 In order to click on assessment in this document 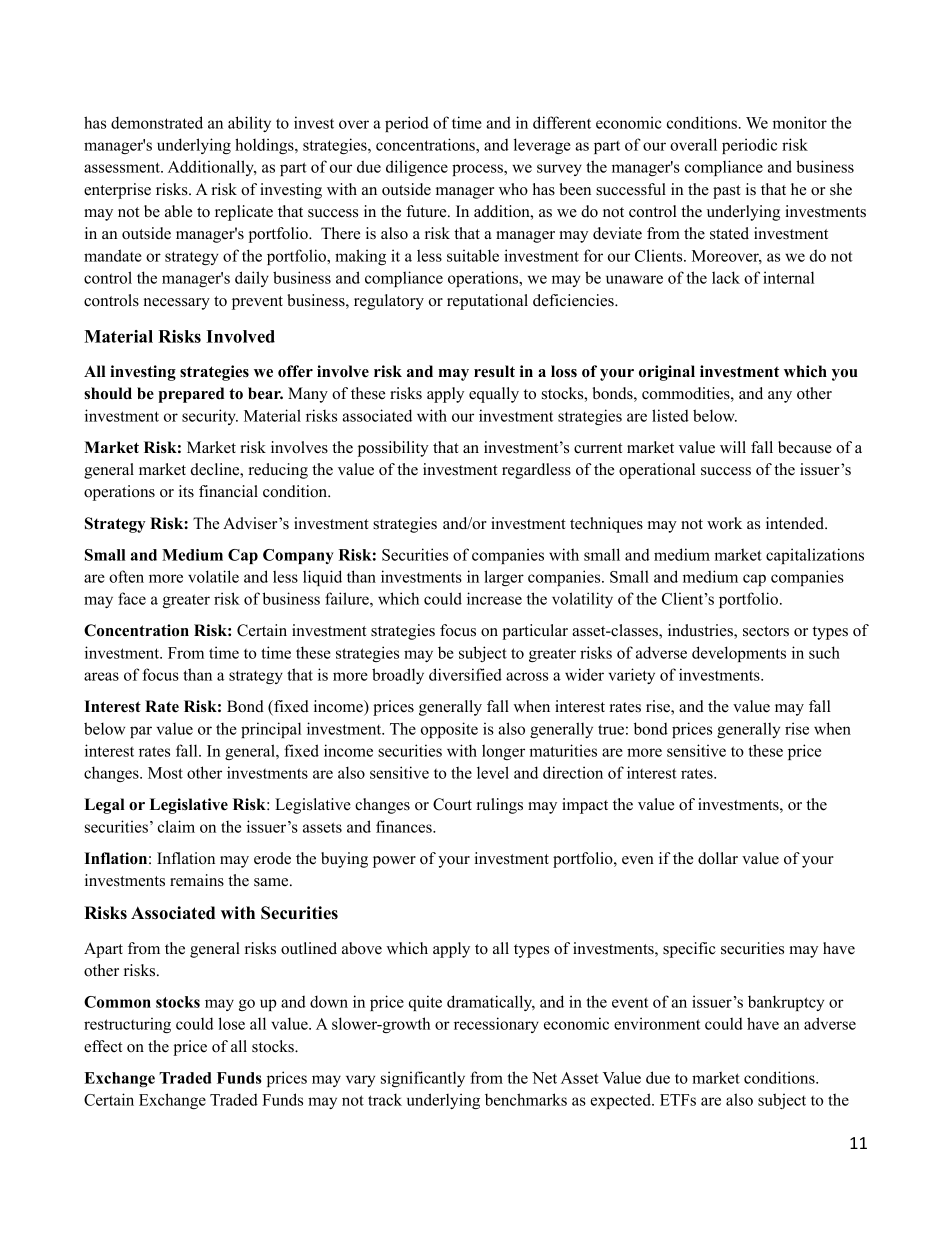, I will do `click(123, 167)`.
